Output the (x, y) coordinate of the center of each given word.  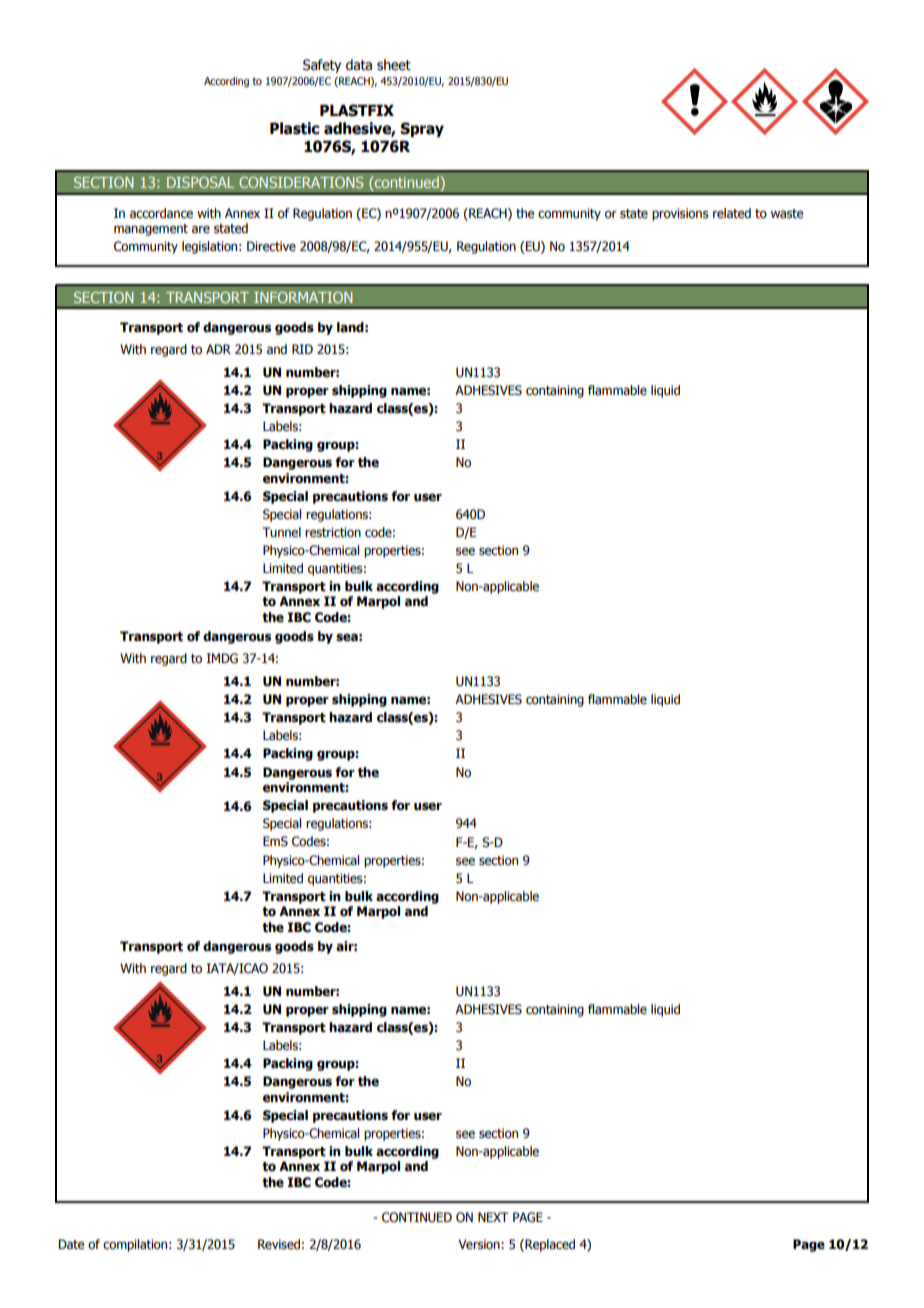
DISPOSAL (200, 182)
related (732, 213)
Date (71, 1244)
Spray (422, 129)
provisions (680, 214)
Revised (279, 1244)
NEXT (493, 1217)
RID (302, 349)
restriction (333, 532)
